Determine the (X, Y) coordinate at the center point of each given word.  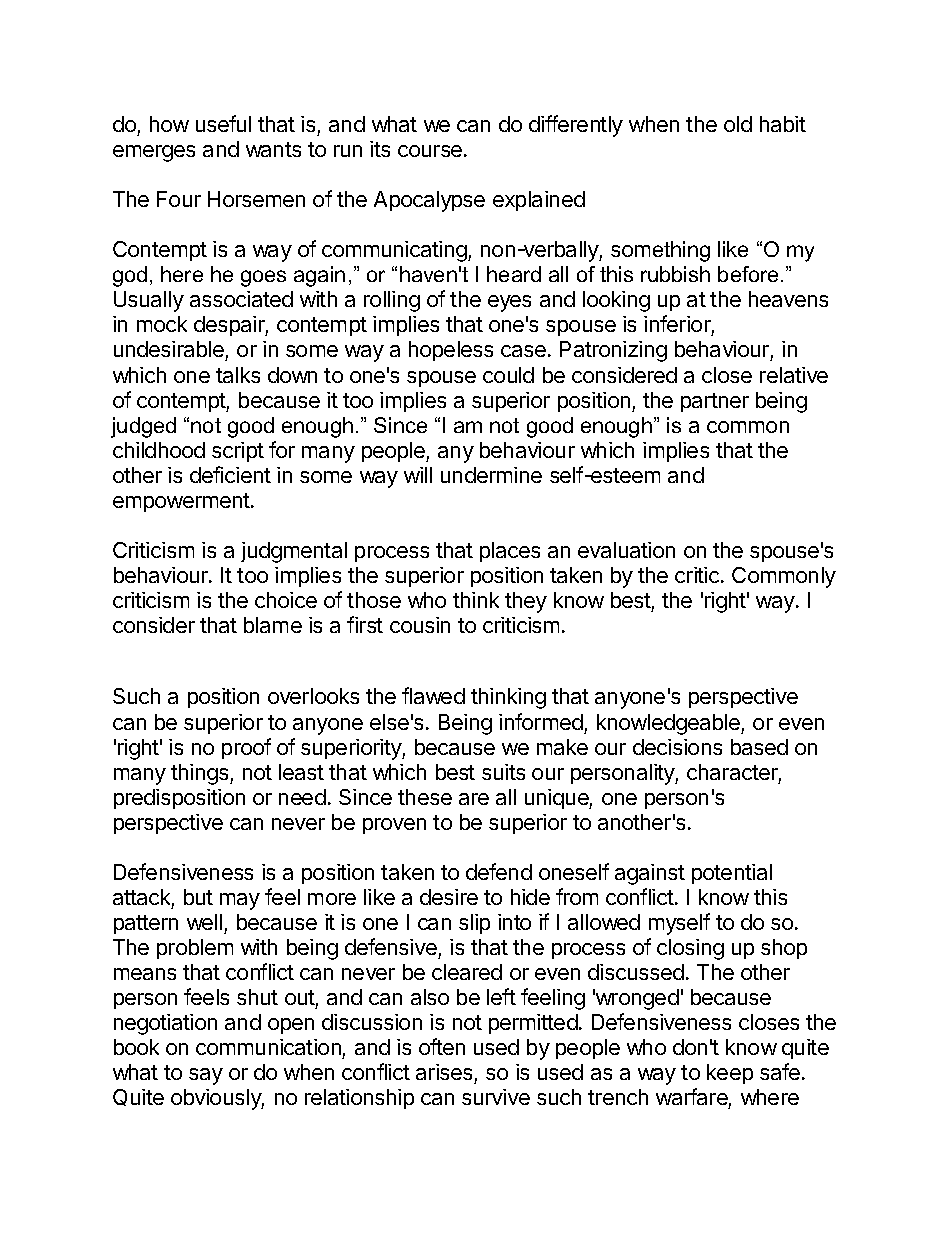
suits (503, 772)
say (206, 1076)
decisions (677, 747)
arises (445, 1074)
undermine (491, 475)
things (201, 774)
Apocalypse (429, 201)
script (238, 452)
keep (730, 1074)
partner (715, 402)
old (738, 124)
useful (223, 123)
